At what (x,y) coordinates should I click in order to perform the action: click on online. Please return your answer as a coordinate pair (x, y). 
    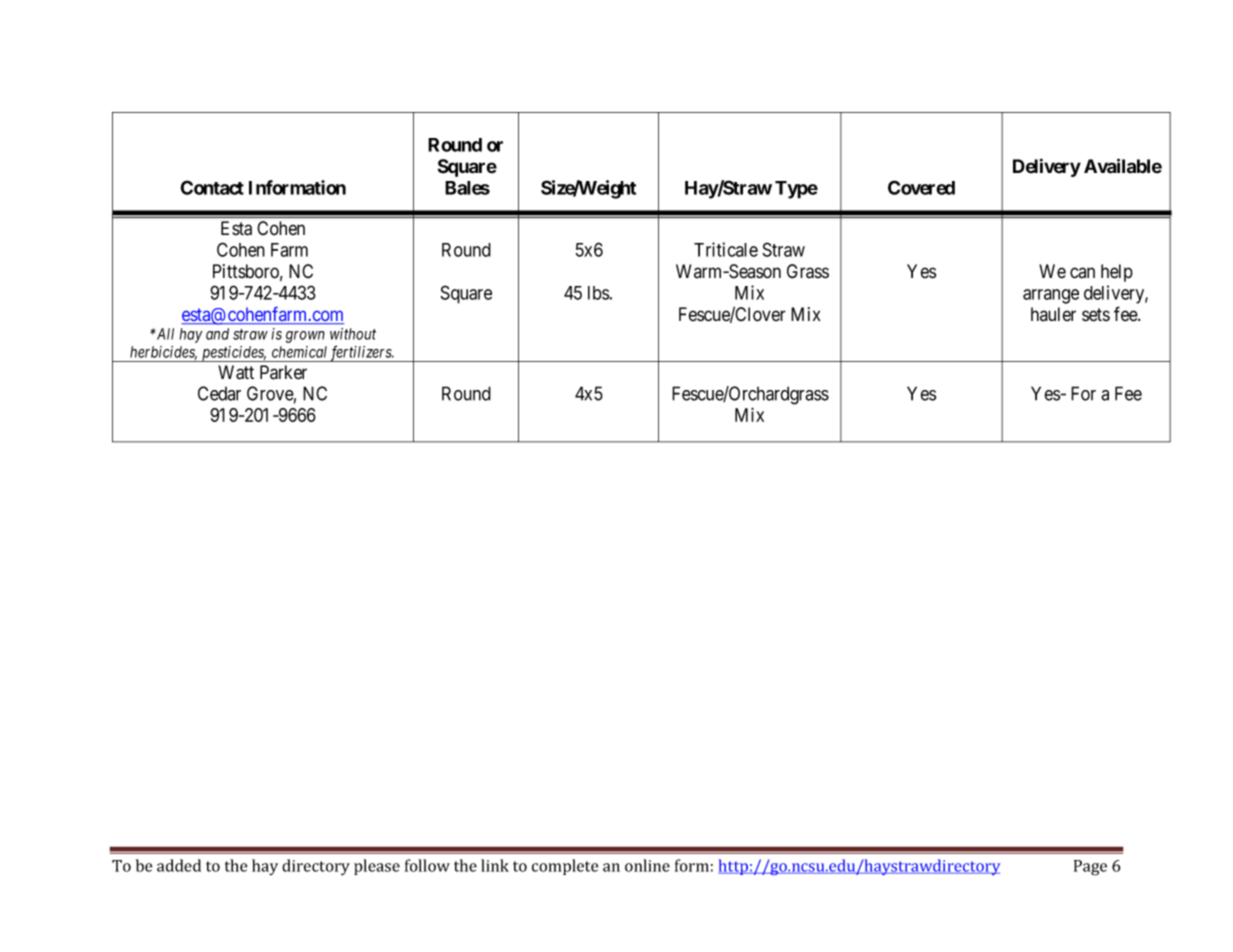
    Looking at the image, I should click on (647, 865).
